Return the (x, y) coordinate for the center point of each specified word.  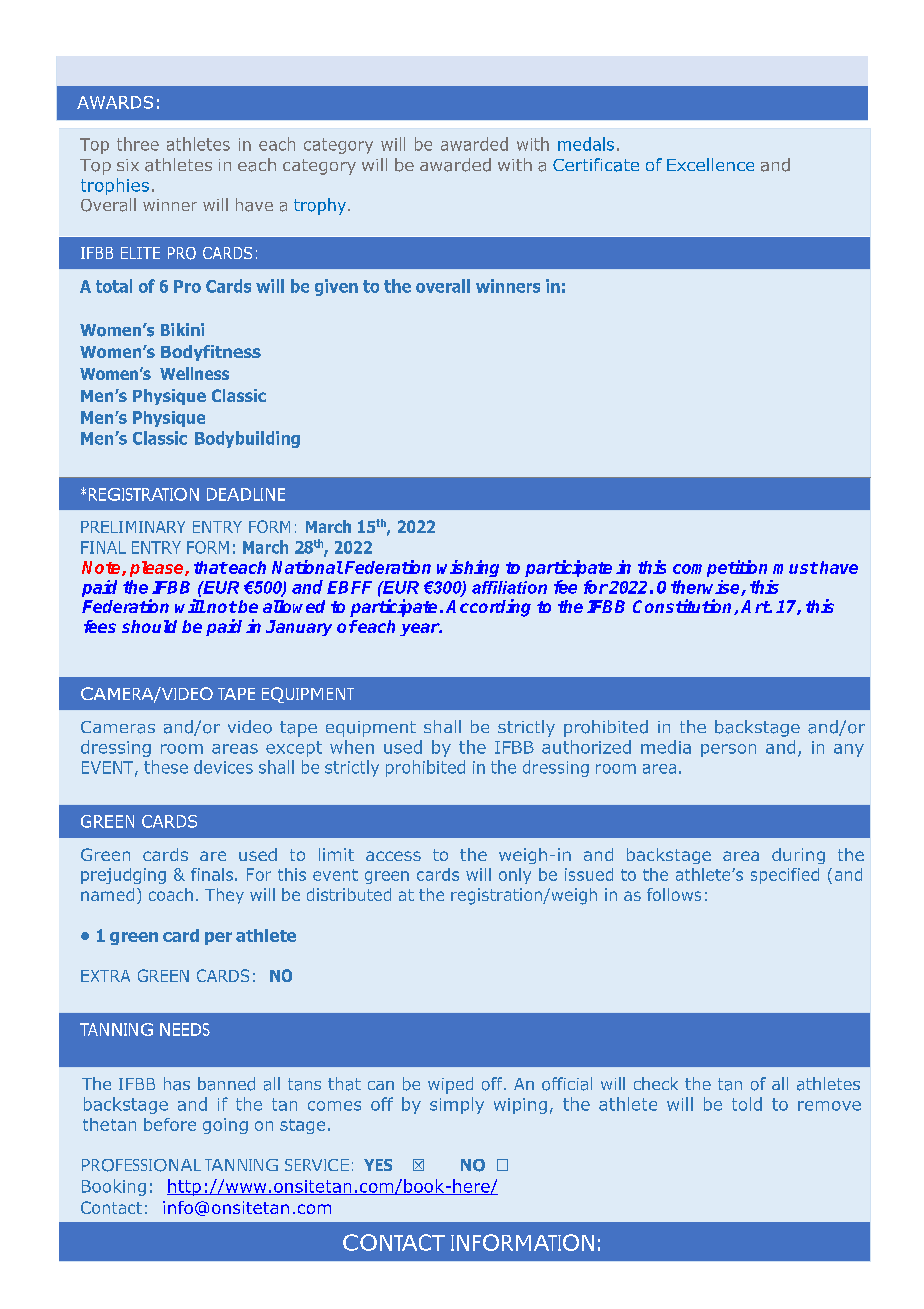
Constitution (684, 607)
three (138, 144)
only (515, 876)
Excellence (710, 164)
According (488, 608)
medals (586, 144)
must (795, 568)
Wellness (194, 373)
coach (171, 894)
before (170, 1124)
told (747, 1104)
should (149, 626)
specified (785, 876)
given (336, 287)
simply (457, 1105)
